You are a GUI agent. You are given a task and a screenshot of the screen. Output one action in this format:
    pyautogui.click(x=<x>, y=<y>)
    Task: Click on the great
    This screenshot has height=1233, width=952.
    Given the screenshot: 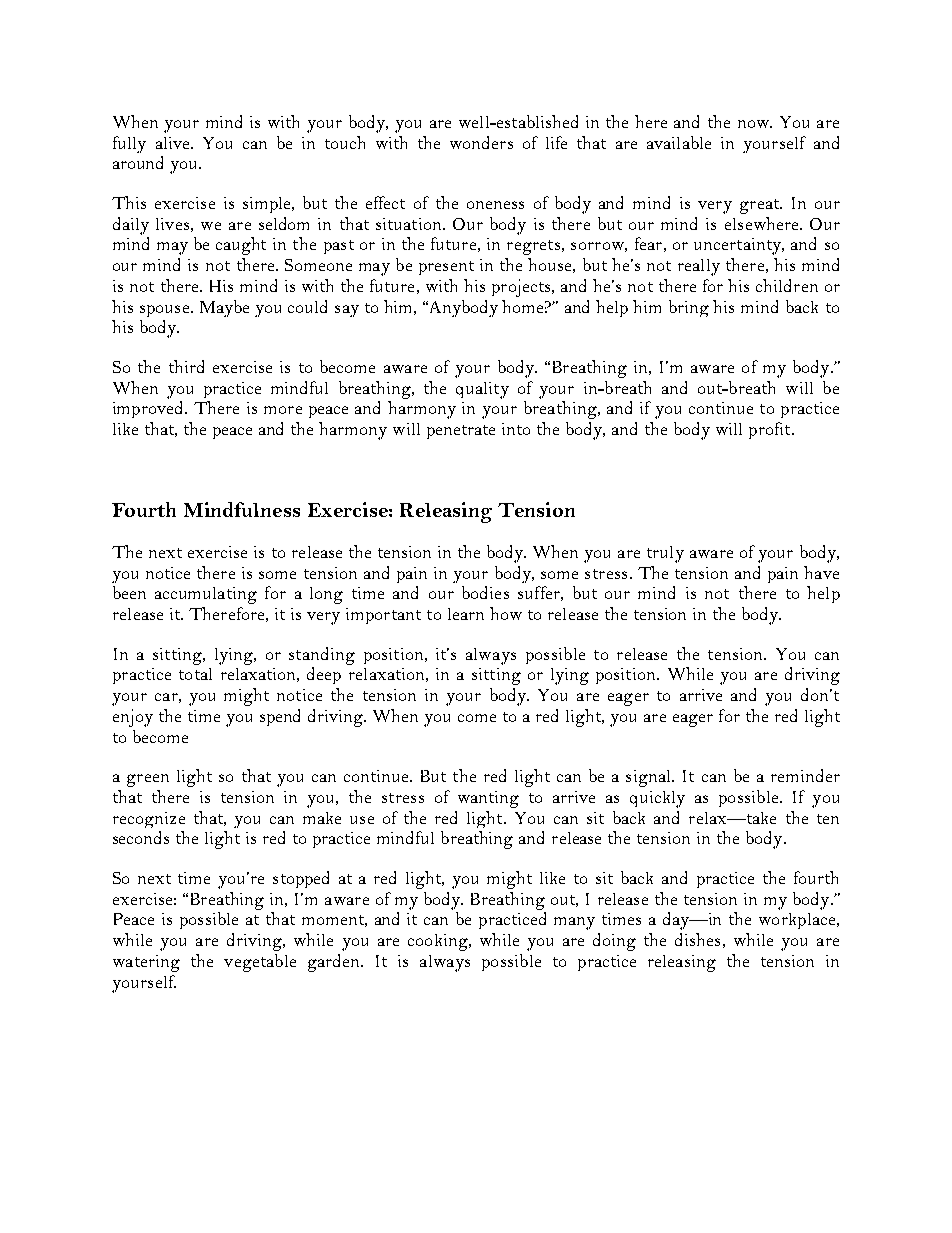 What is the action you would take?
    pyautogui.click(x=761, y=206)
